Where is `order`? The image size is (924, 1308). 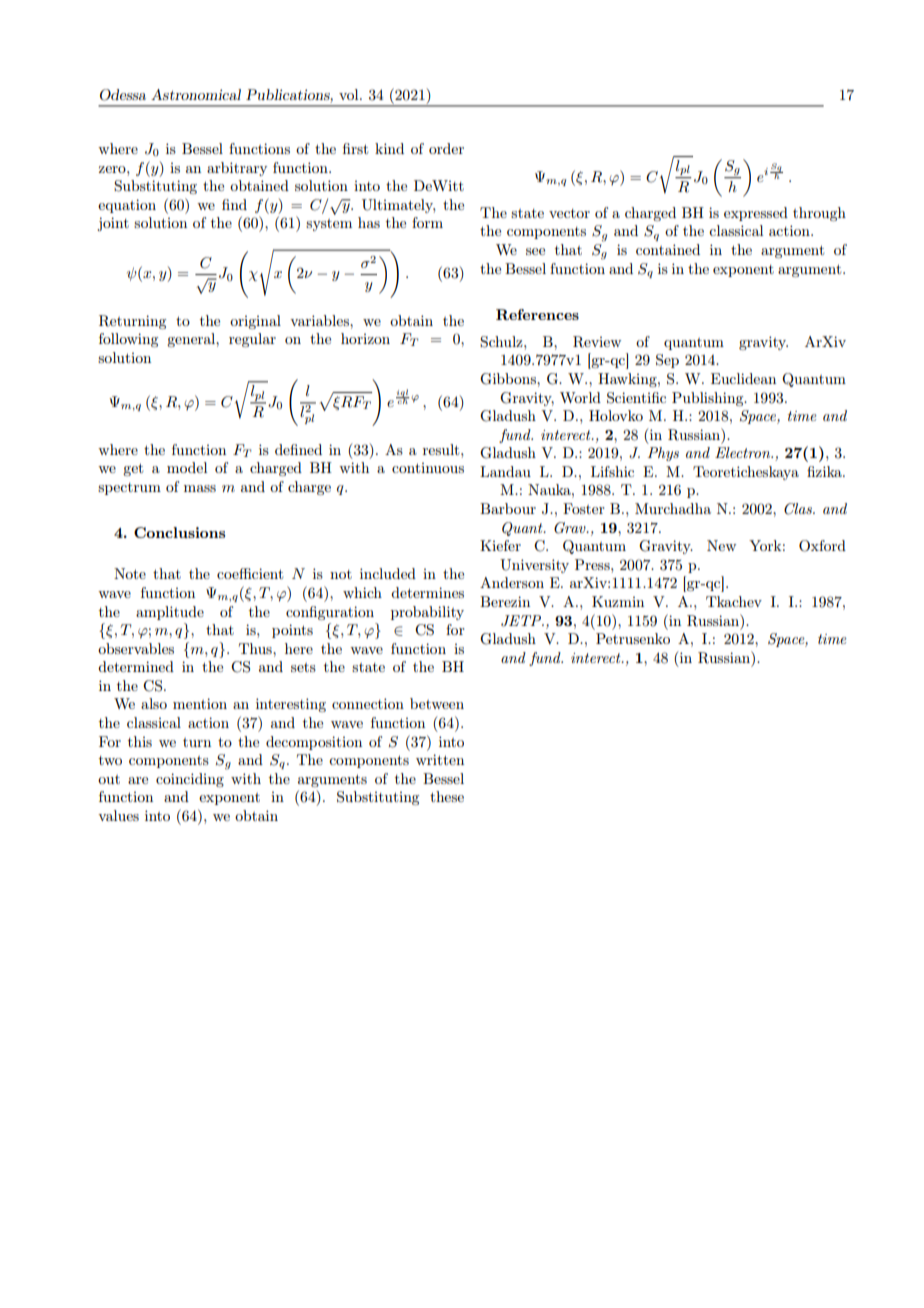 order is located at coordinates (446, 148).
